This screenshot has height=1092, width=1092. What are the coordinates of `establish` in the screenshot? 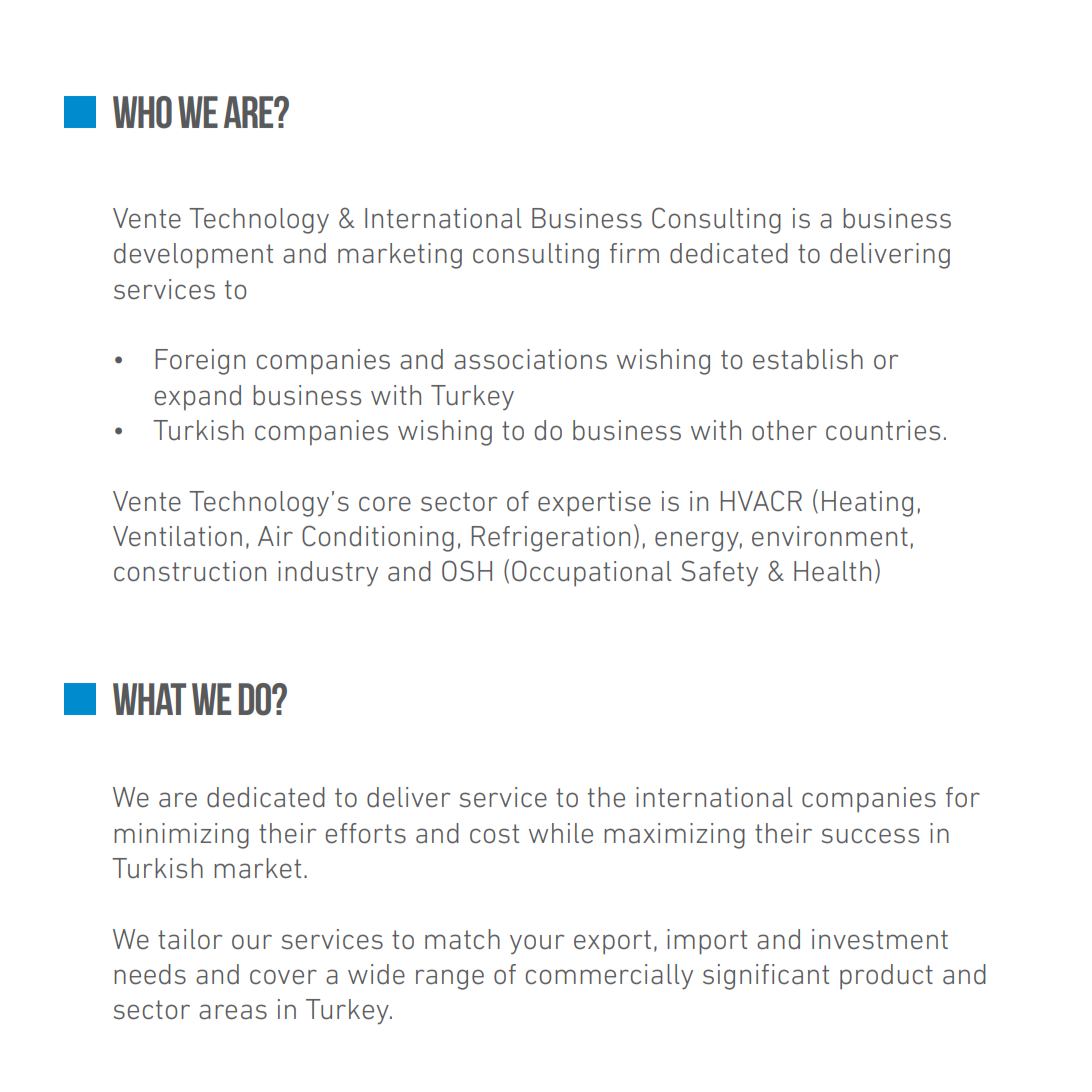 It's located at (808, 359).
